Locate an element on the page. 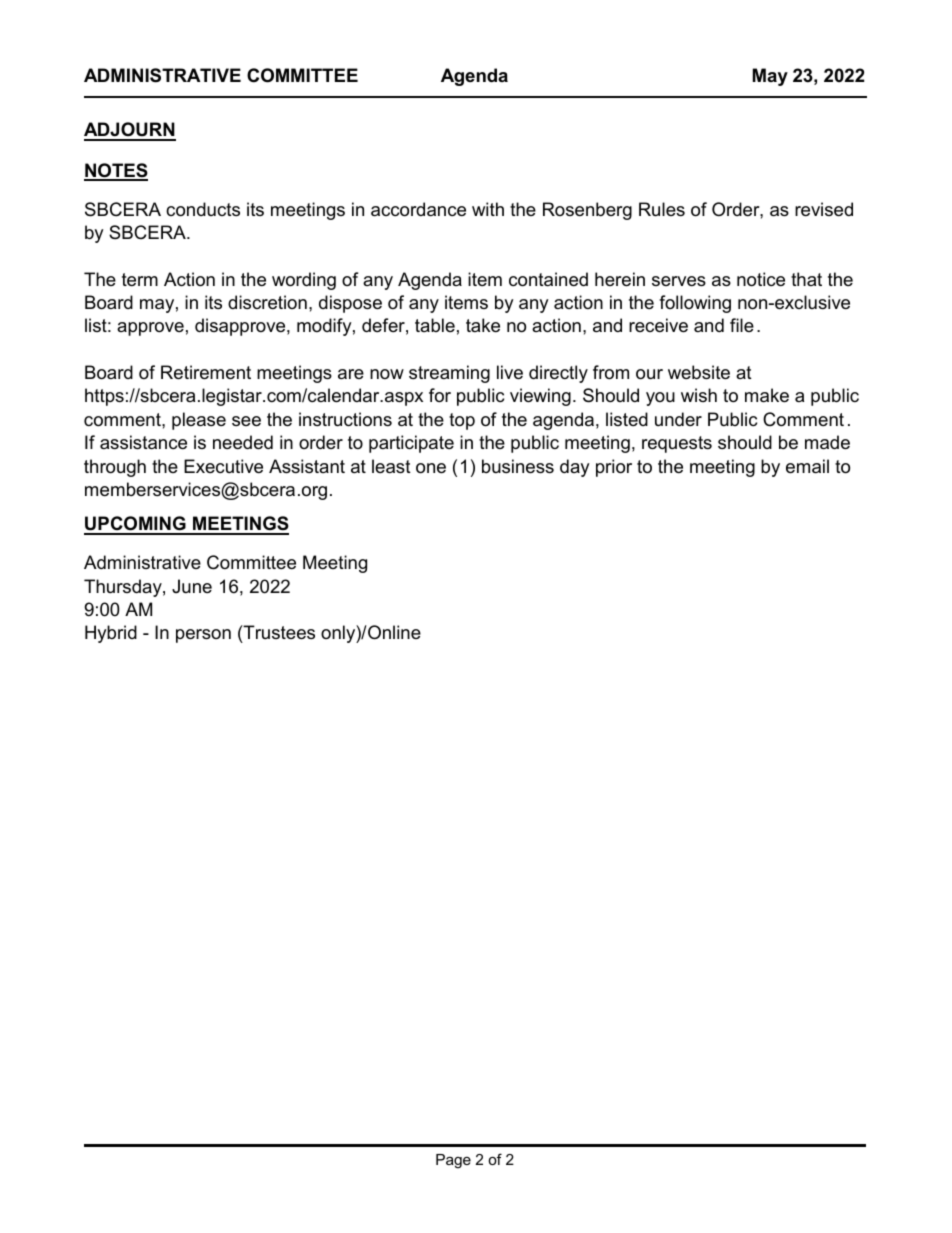 This page has height=1233, width=952. UPCOMING is located at coordinates (136, 525).
